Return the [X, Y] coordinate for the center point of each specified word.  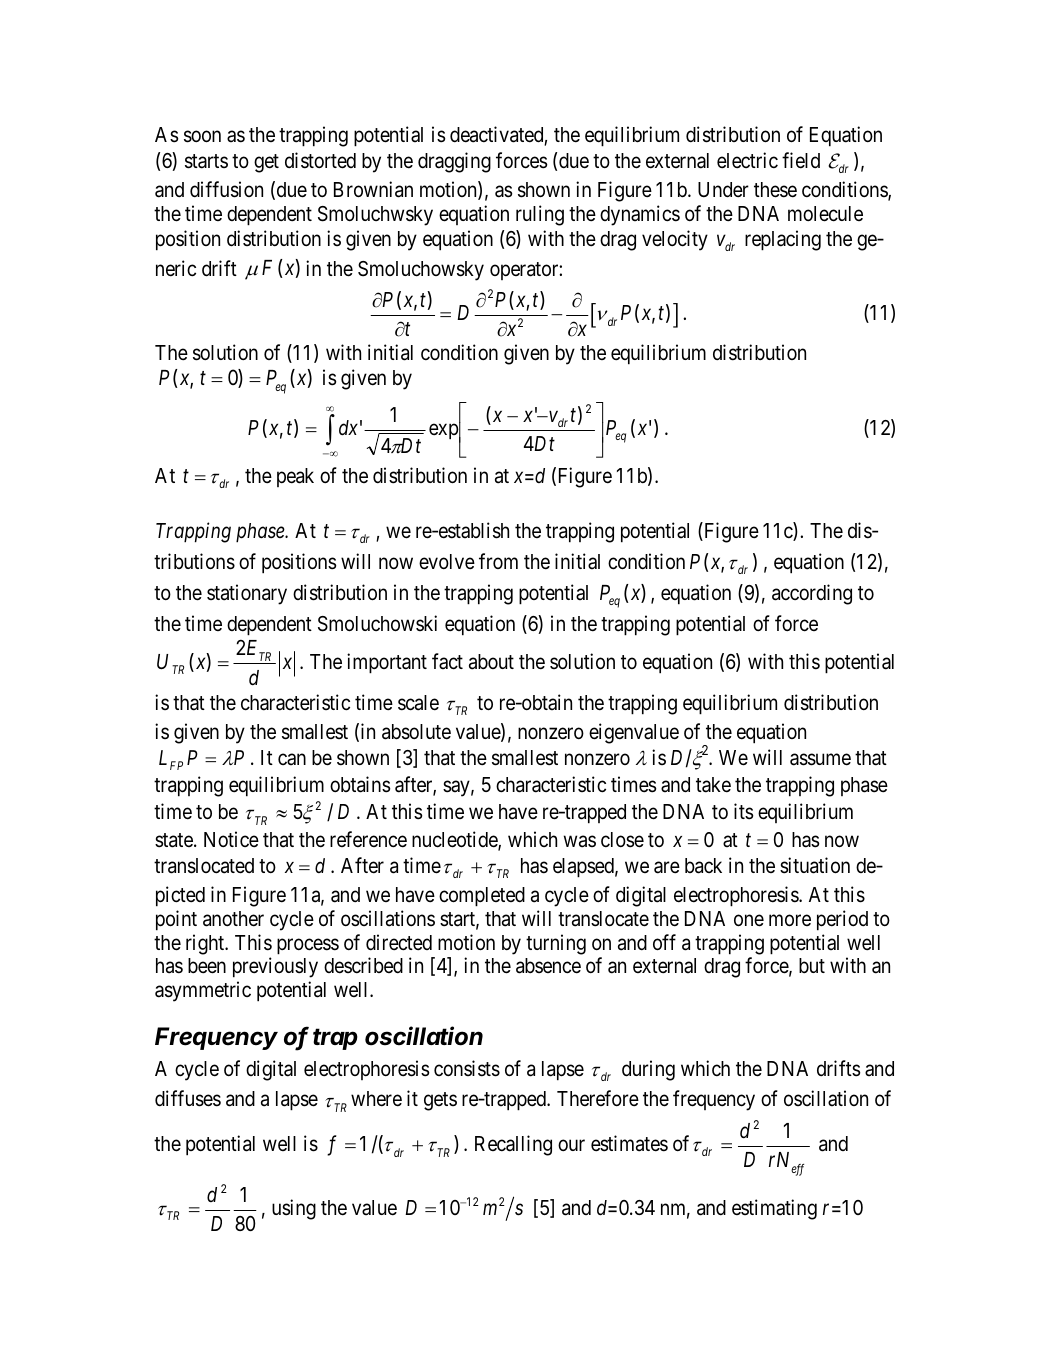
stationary [247, 594]
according [812, 594]
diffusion [226, 189]
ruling [540, 215]
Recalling [513, 1145]
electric [747, 160]
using [294, 1209]
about [491, 662]
